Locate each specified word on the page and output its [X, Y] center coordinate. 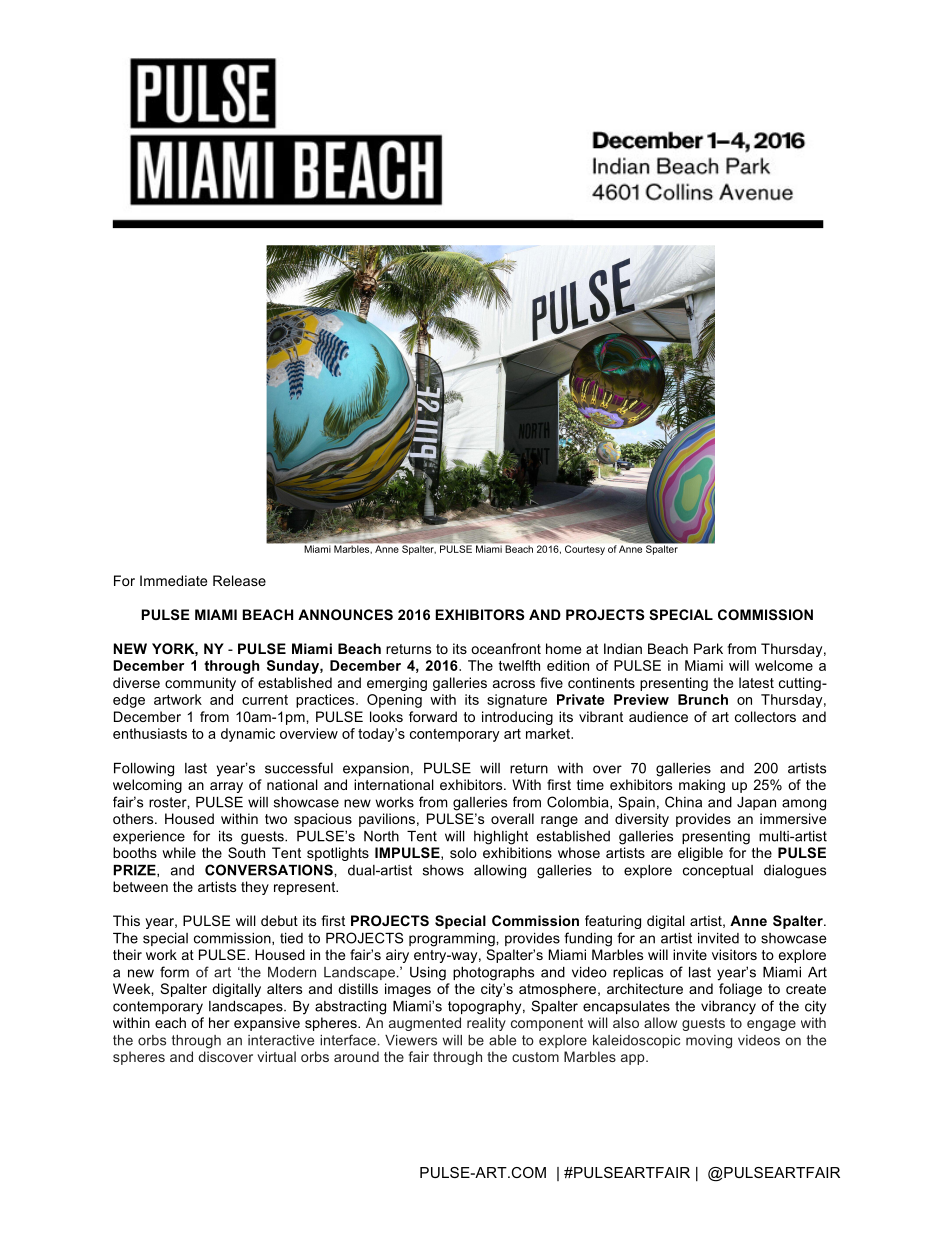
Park [708, 648]
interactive [281, 1040]
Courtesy [585, 550]
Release [239, 580]
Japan [756, 803]
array [226, 787]
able [502, 1040]
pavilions [387, 820]
